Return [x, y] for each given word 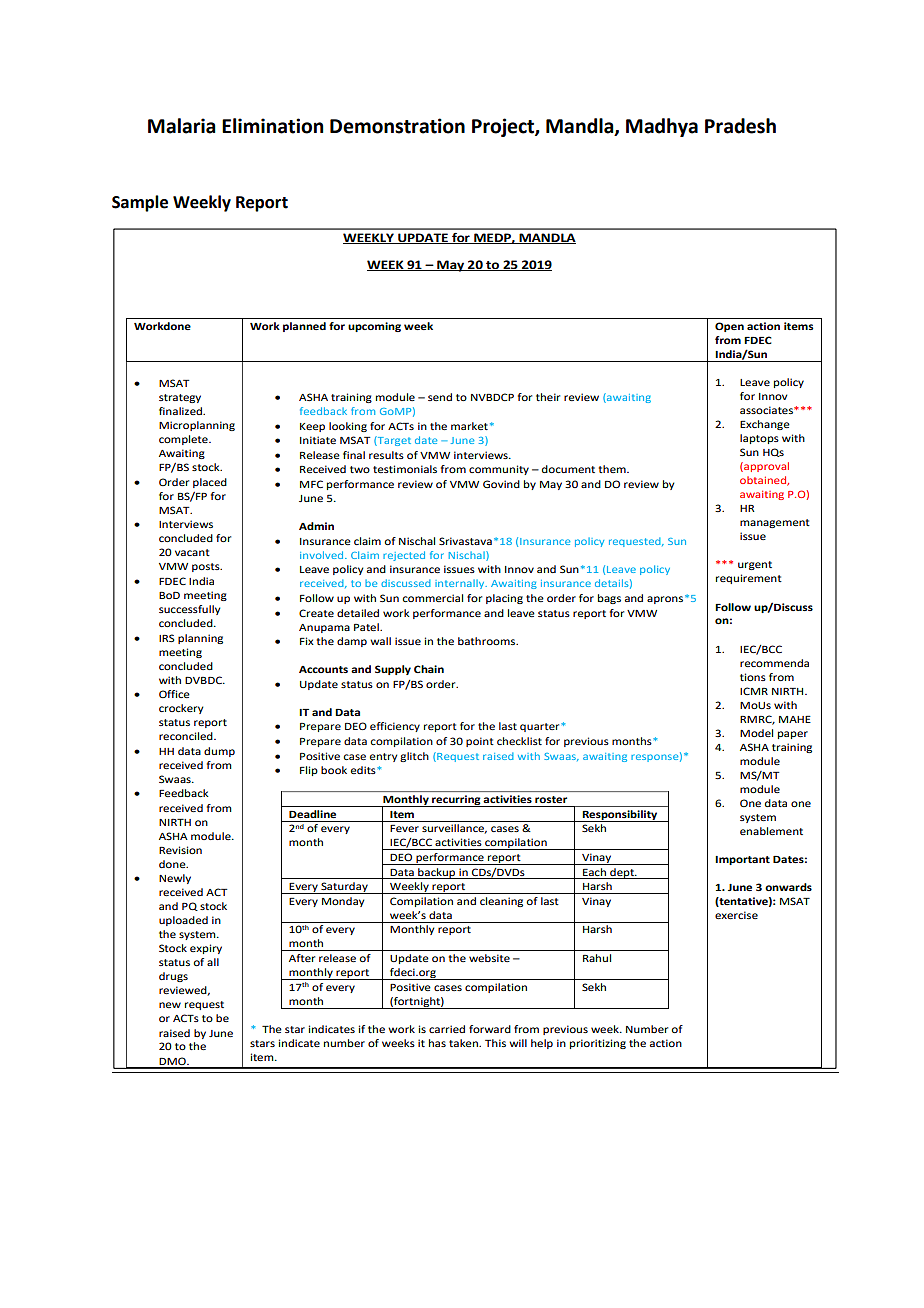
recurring [456, 801]
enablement [771, 831]
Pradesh [740, 126]
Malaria [182, 126]
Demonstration [397, 126]
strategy [180, 398]
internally [461, 584]
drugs [173, 977]
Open [729, 327]
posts [207, 567]
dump [219, 752]
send [440, 397]
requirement [749, 579]
